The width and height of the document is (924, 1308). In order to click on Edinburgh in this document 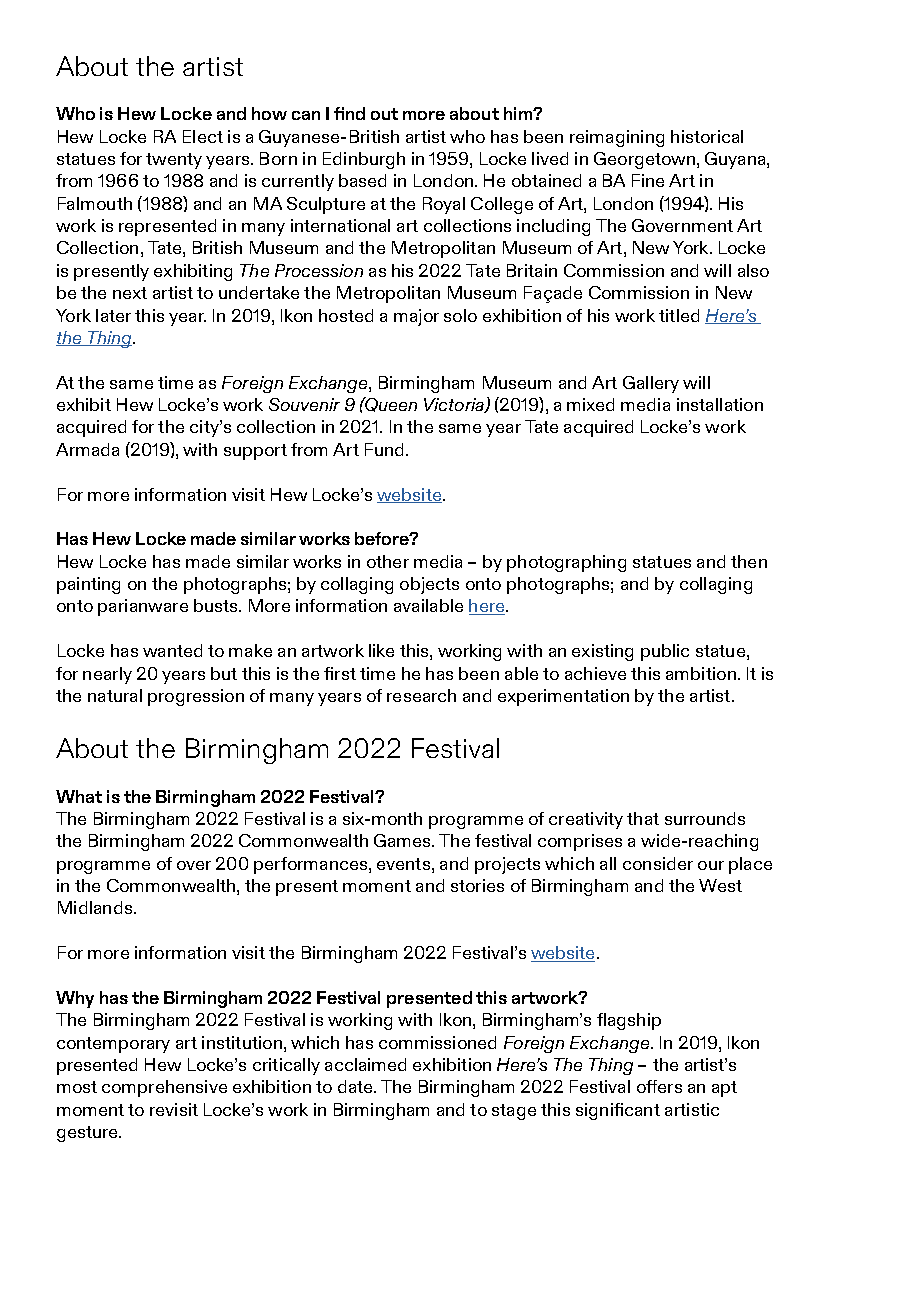, I will do `click(364, 160)`.
